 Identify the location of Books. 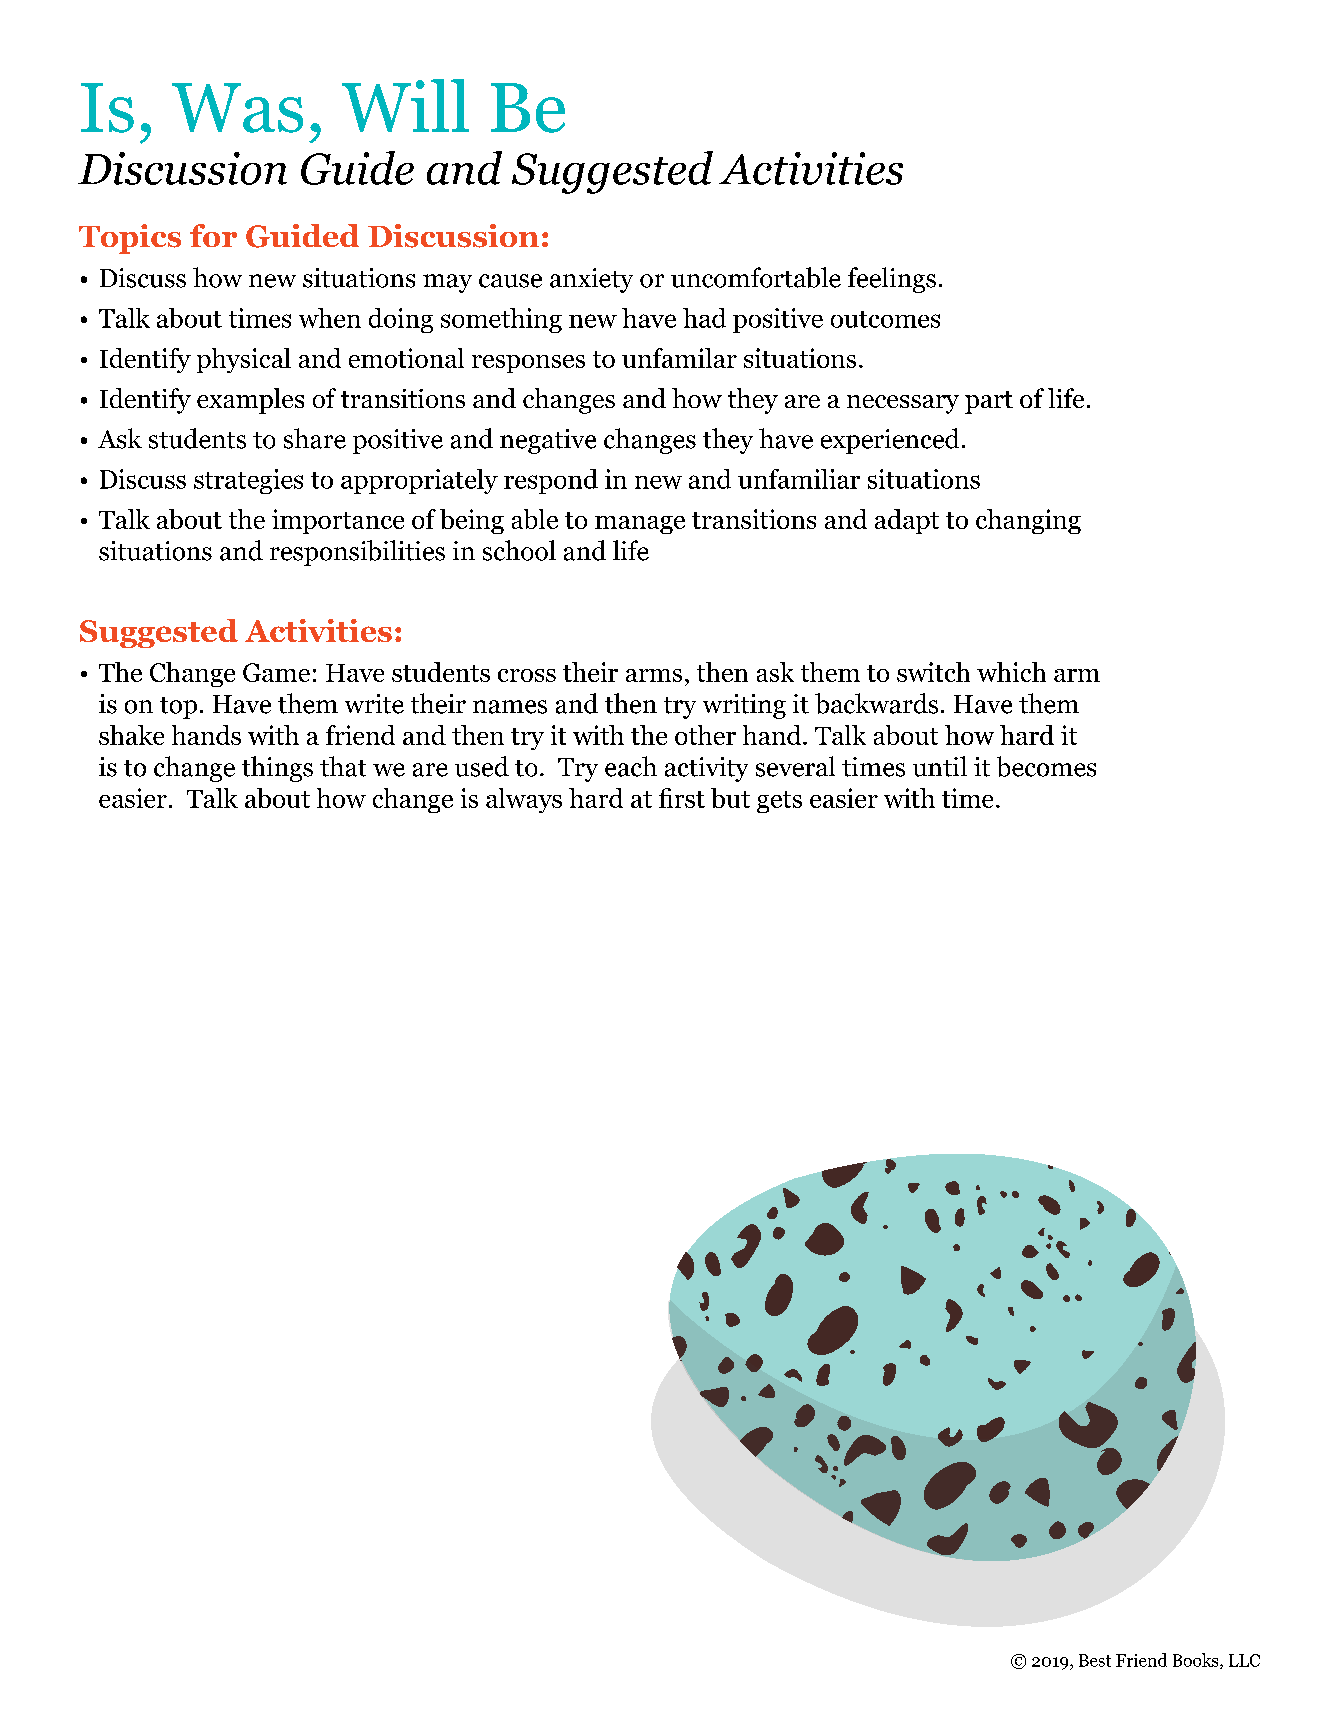
(1197, 1661).
